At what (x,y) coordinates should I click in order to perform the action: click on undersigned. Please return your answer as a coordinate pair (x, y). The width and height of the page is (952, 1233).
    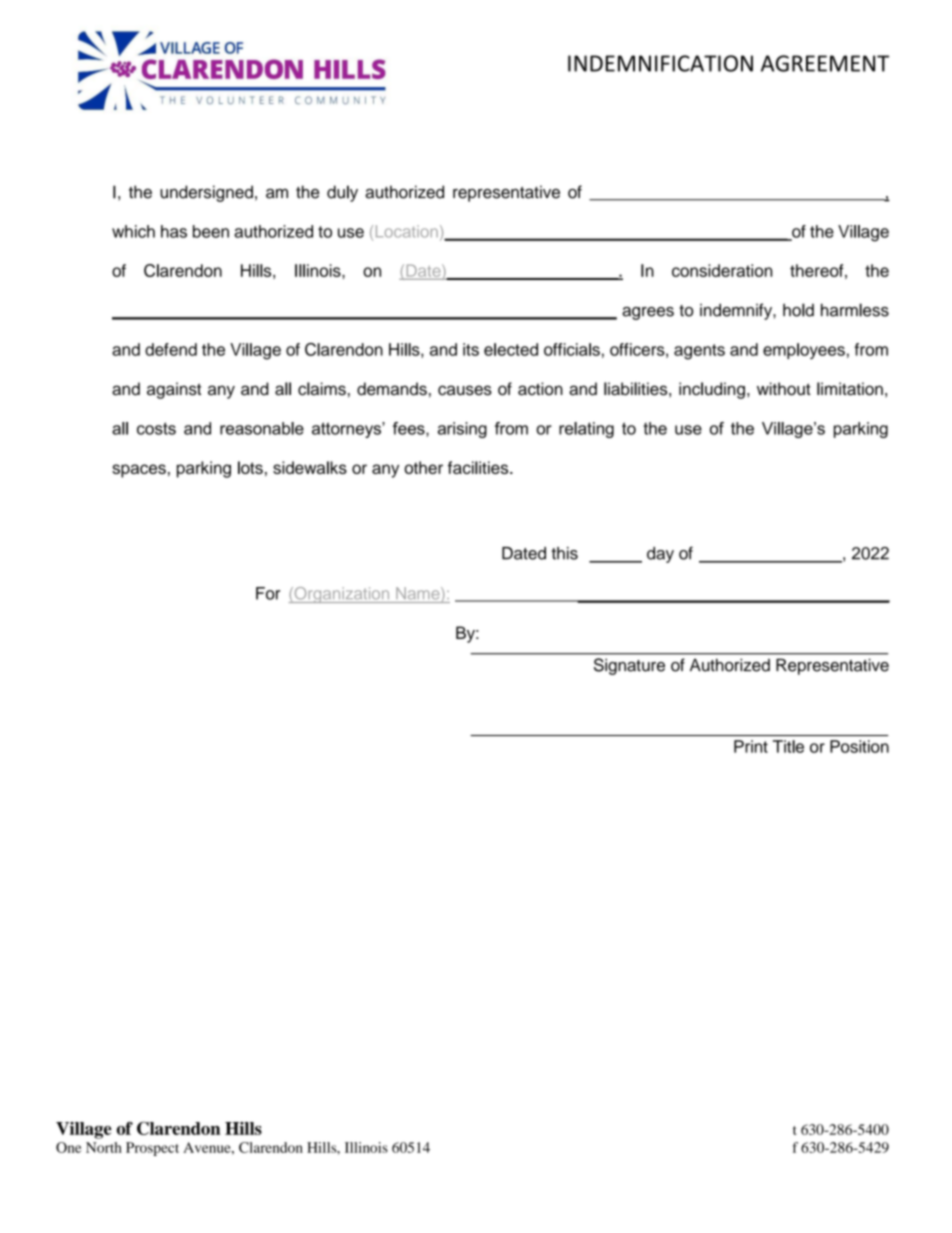
    Looking at the image, I should click on (206, 193).
